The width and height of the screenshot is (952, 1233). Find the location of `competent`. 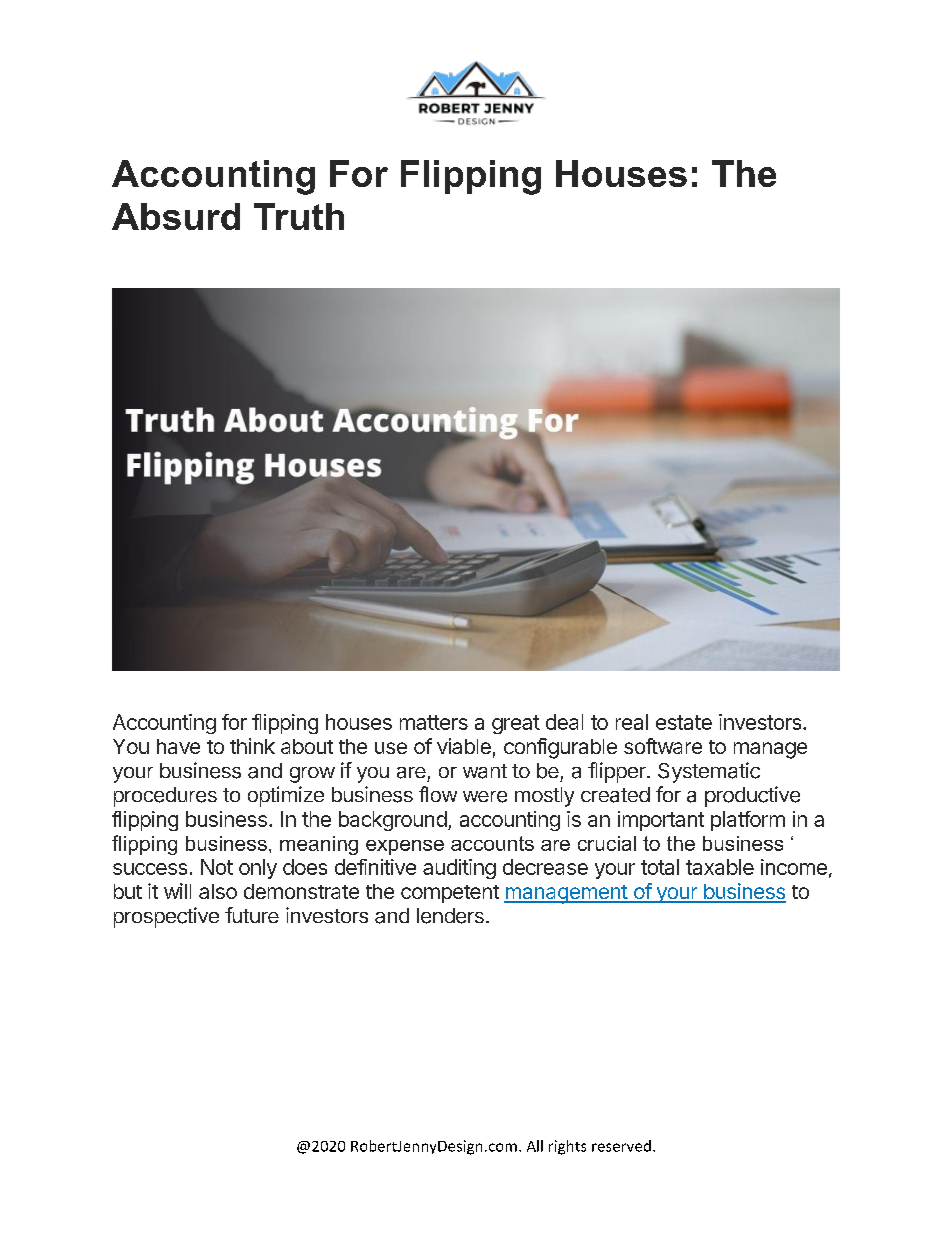

competent is located at coordinates (450, 894).
